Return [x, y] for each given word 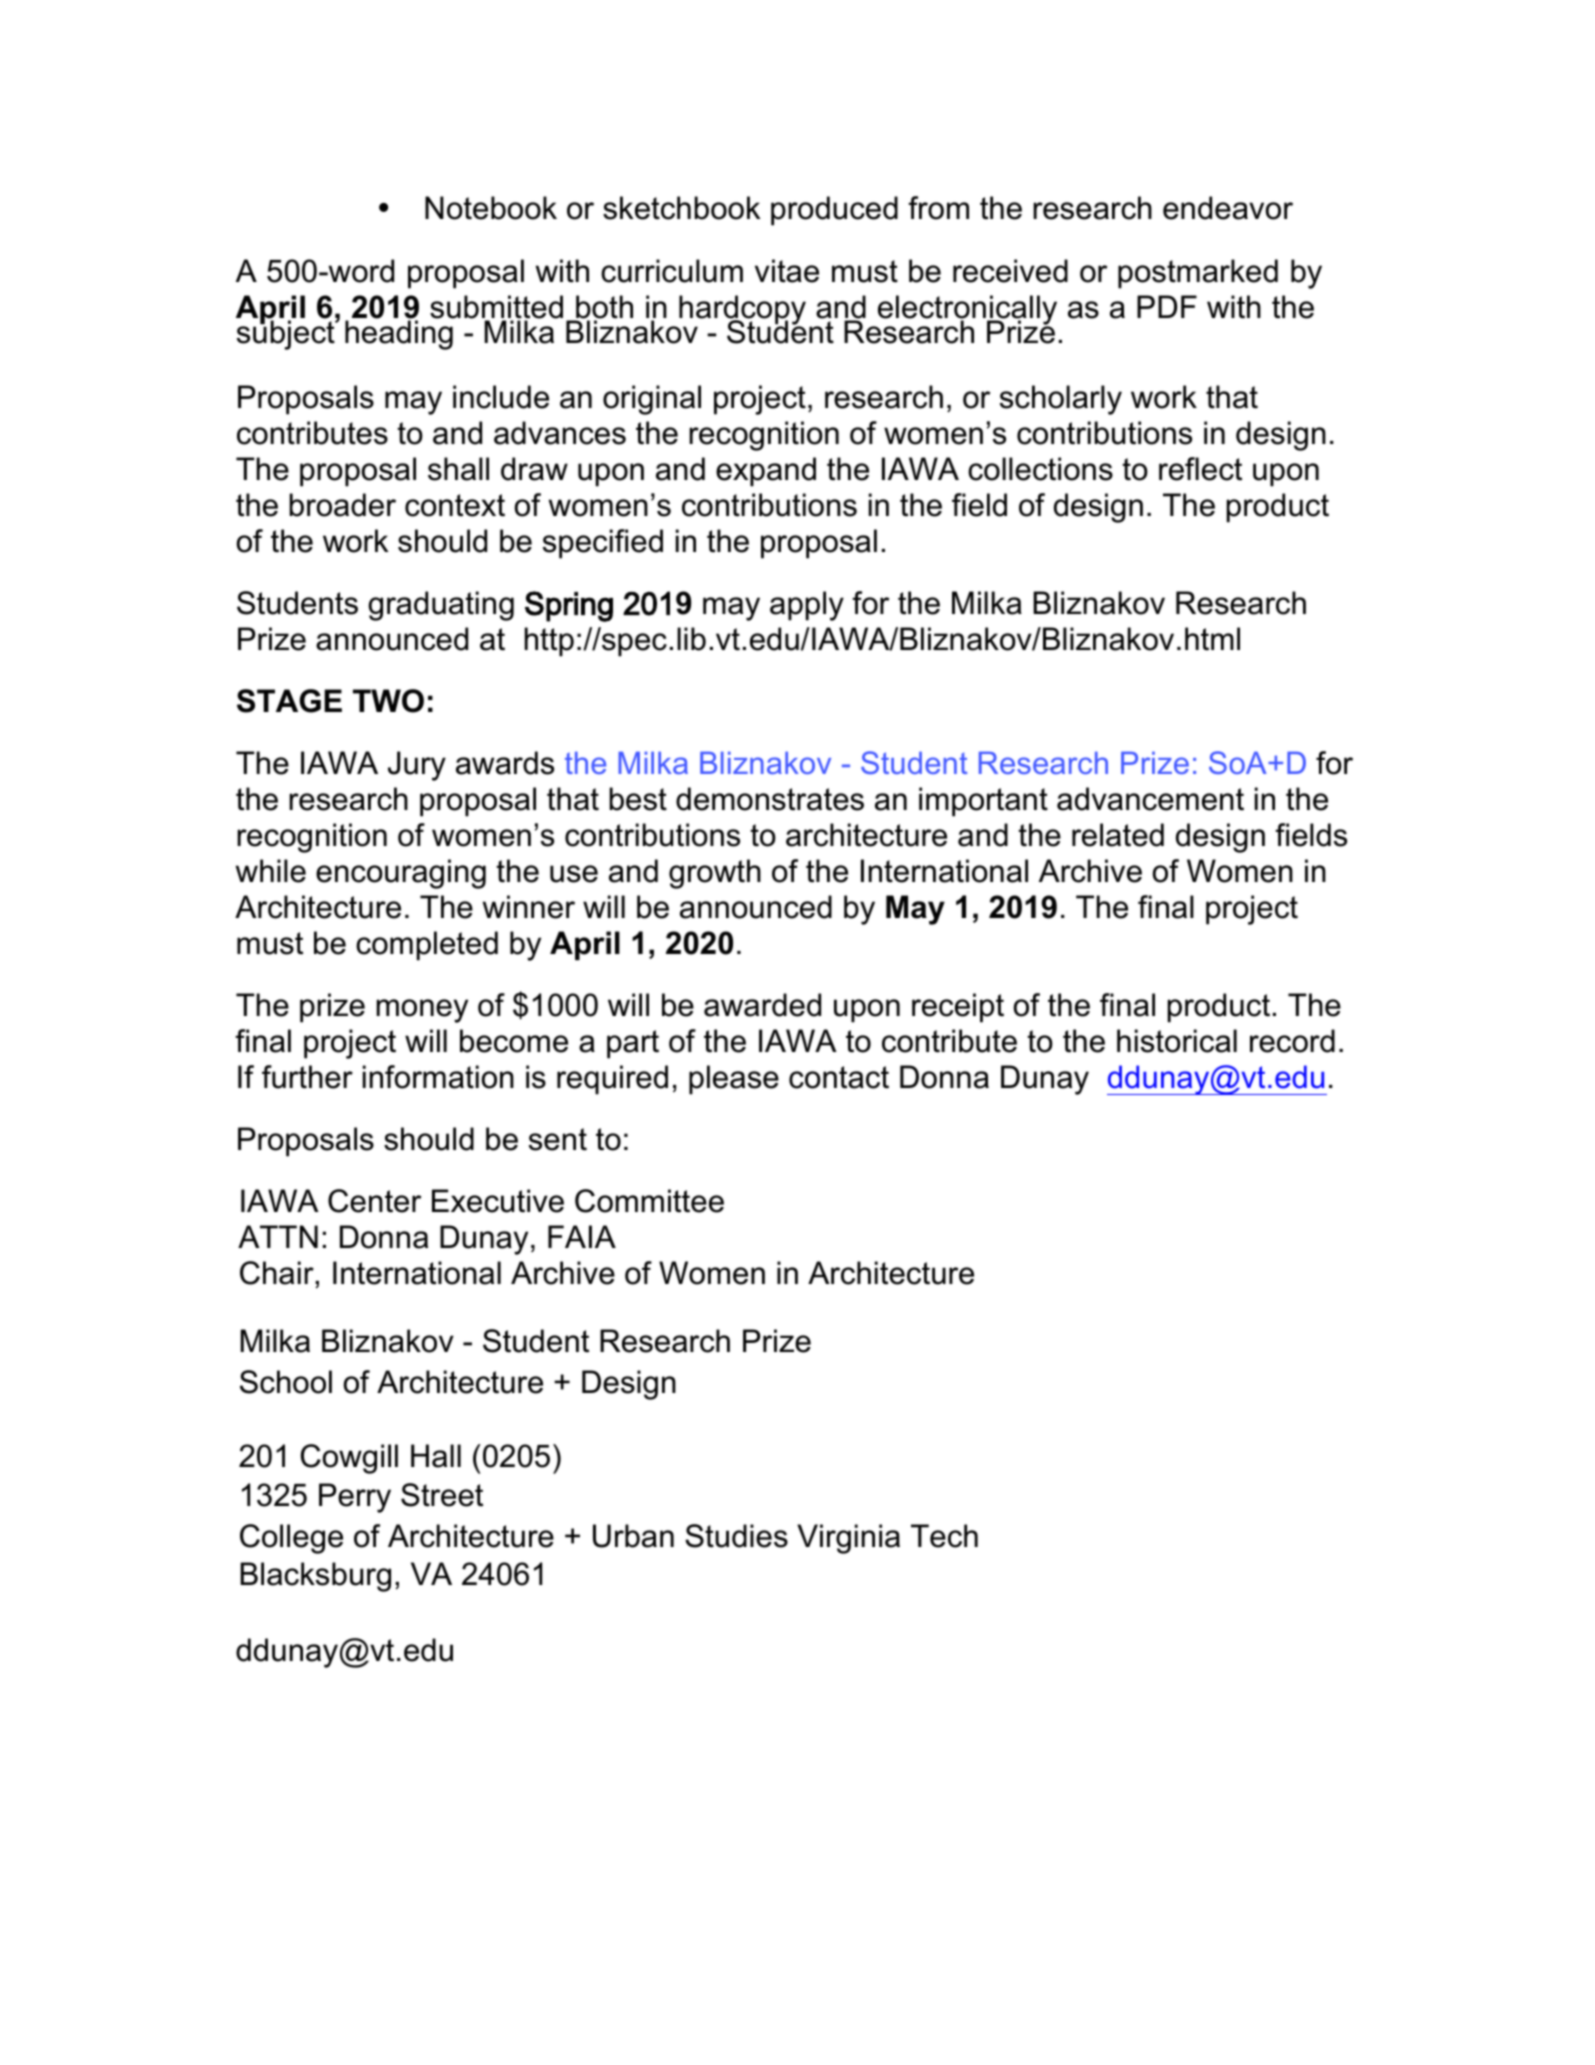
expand [766, 472]
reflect [1200, 469]
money [422, 1011]
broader [342, 505]
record [1292, 1041]
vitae [787, 271]
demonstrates [770, 799]
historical [1177, 1041]
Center [374, 1201]
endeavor [1228, 208]
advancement [1150, 799]
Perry [355, 1498]
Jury [417, 766]
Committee [649, 1201]
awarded [762, 1005]
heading [399, 334]
